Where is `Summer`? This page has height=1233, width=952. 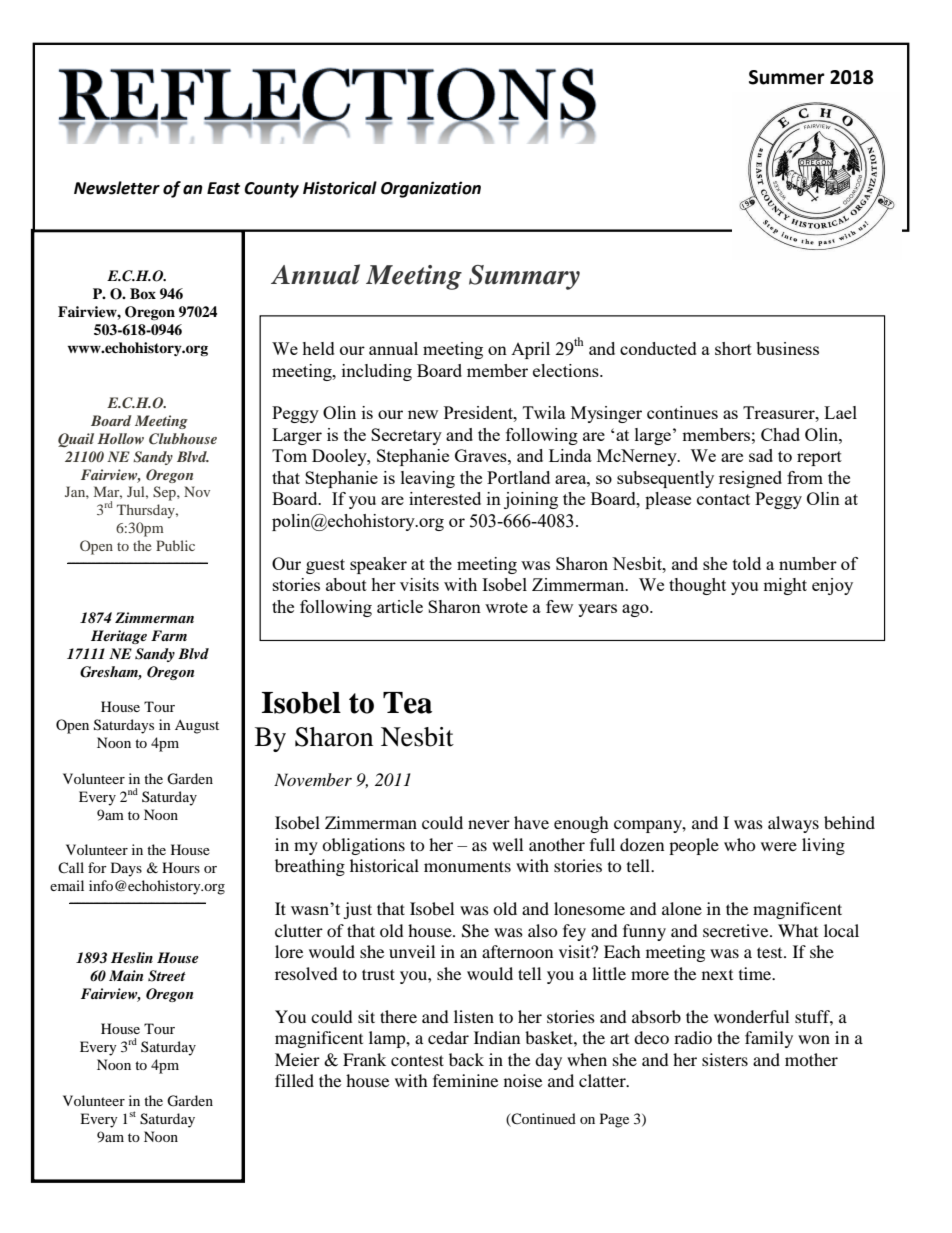 Summer is located at coordinates (787, 77).
